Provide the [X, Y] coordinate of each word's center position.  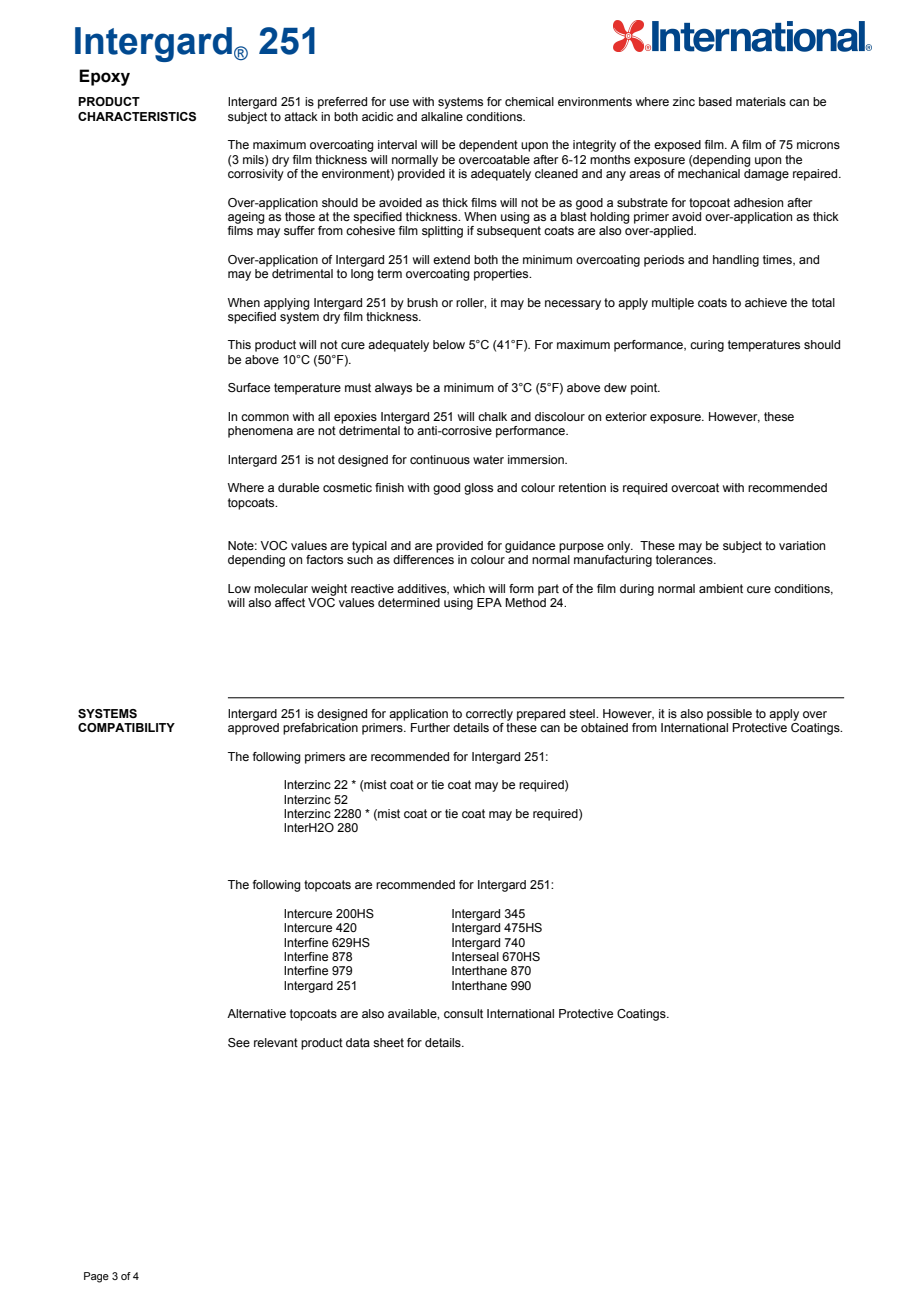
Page [96, 1277]
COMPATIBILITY [126, 727]
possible [729, 715]
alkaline [442, 116]
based [715, 101]
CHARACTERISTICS [137, 117]
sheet [388, 1042]
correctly [489, 715]
